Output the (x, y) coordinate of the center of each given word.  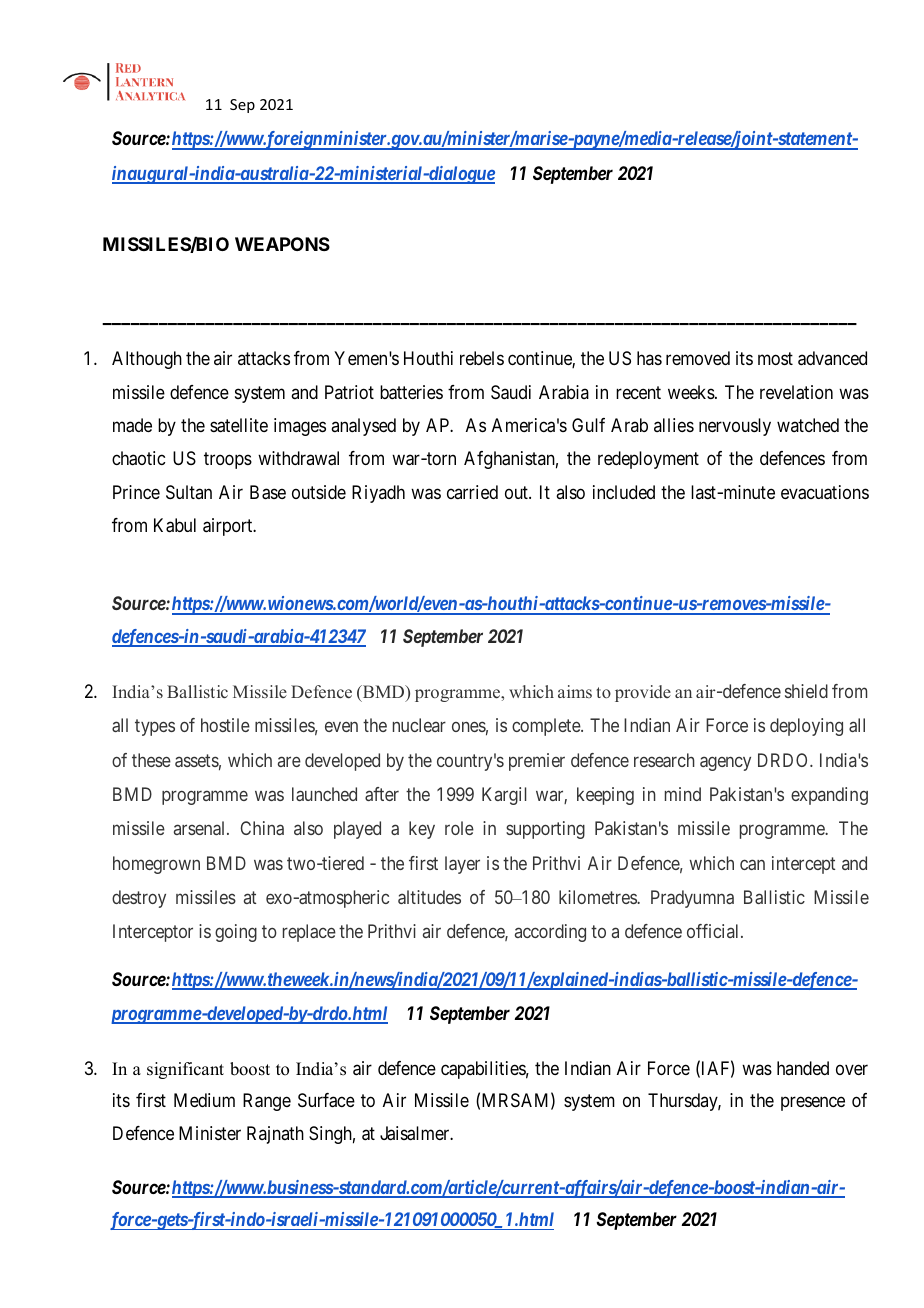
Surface (326, 1100)
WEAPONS (282, 244)
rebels (482, 358)
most (775, 359)
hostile (225, 725)
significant (185, 1070)
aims (575, 691)
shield (806, 691)
